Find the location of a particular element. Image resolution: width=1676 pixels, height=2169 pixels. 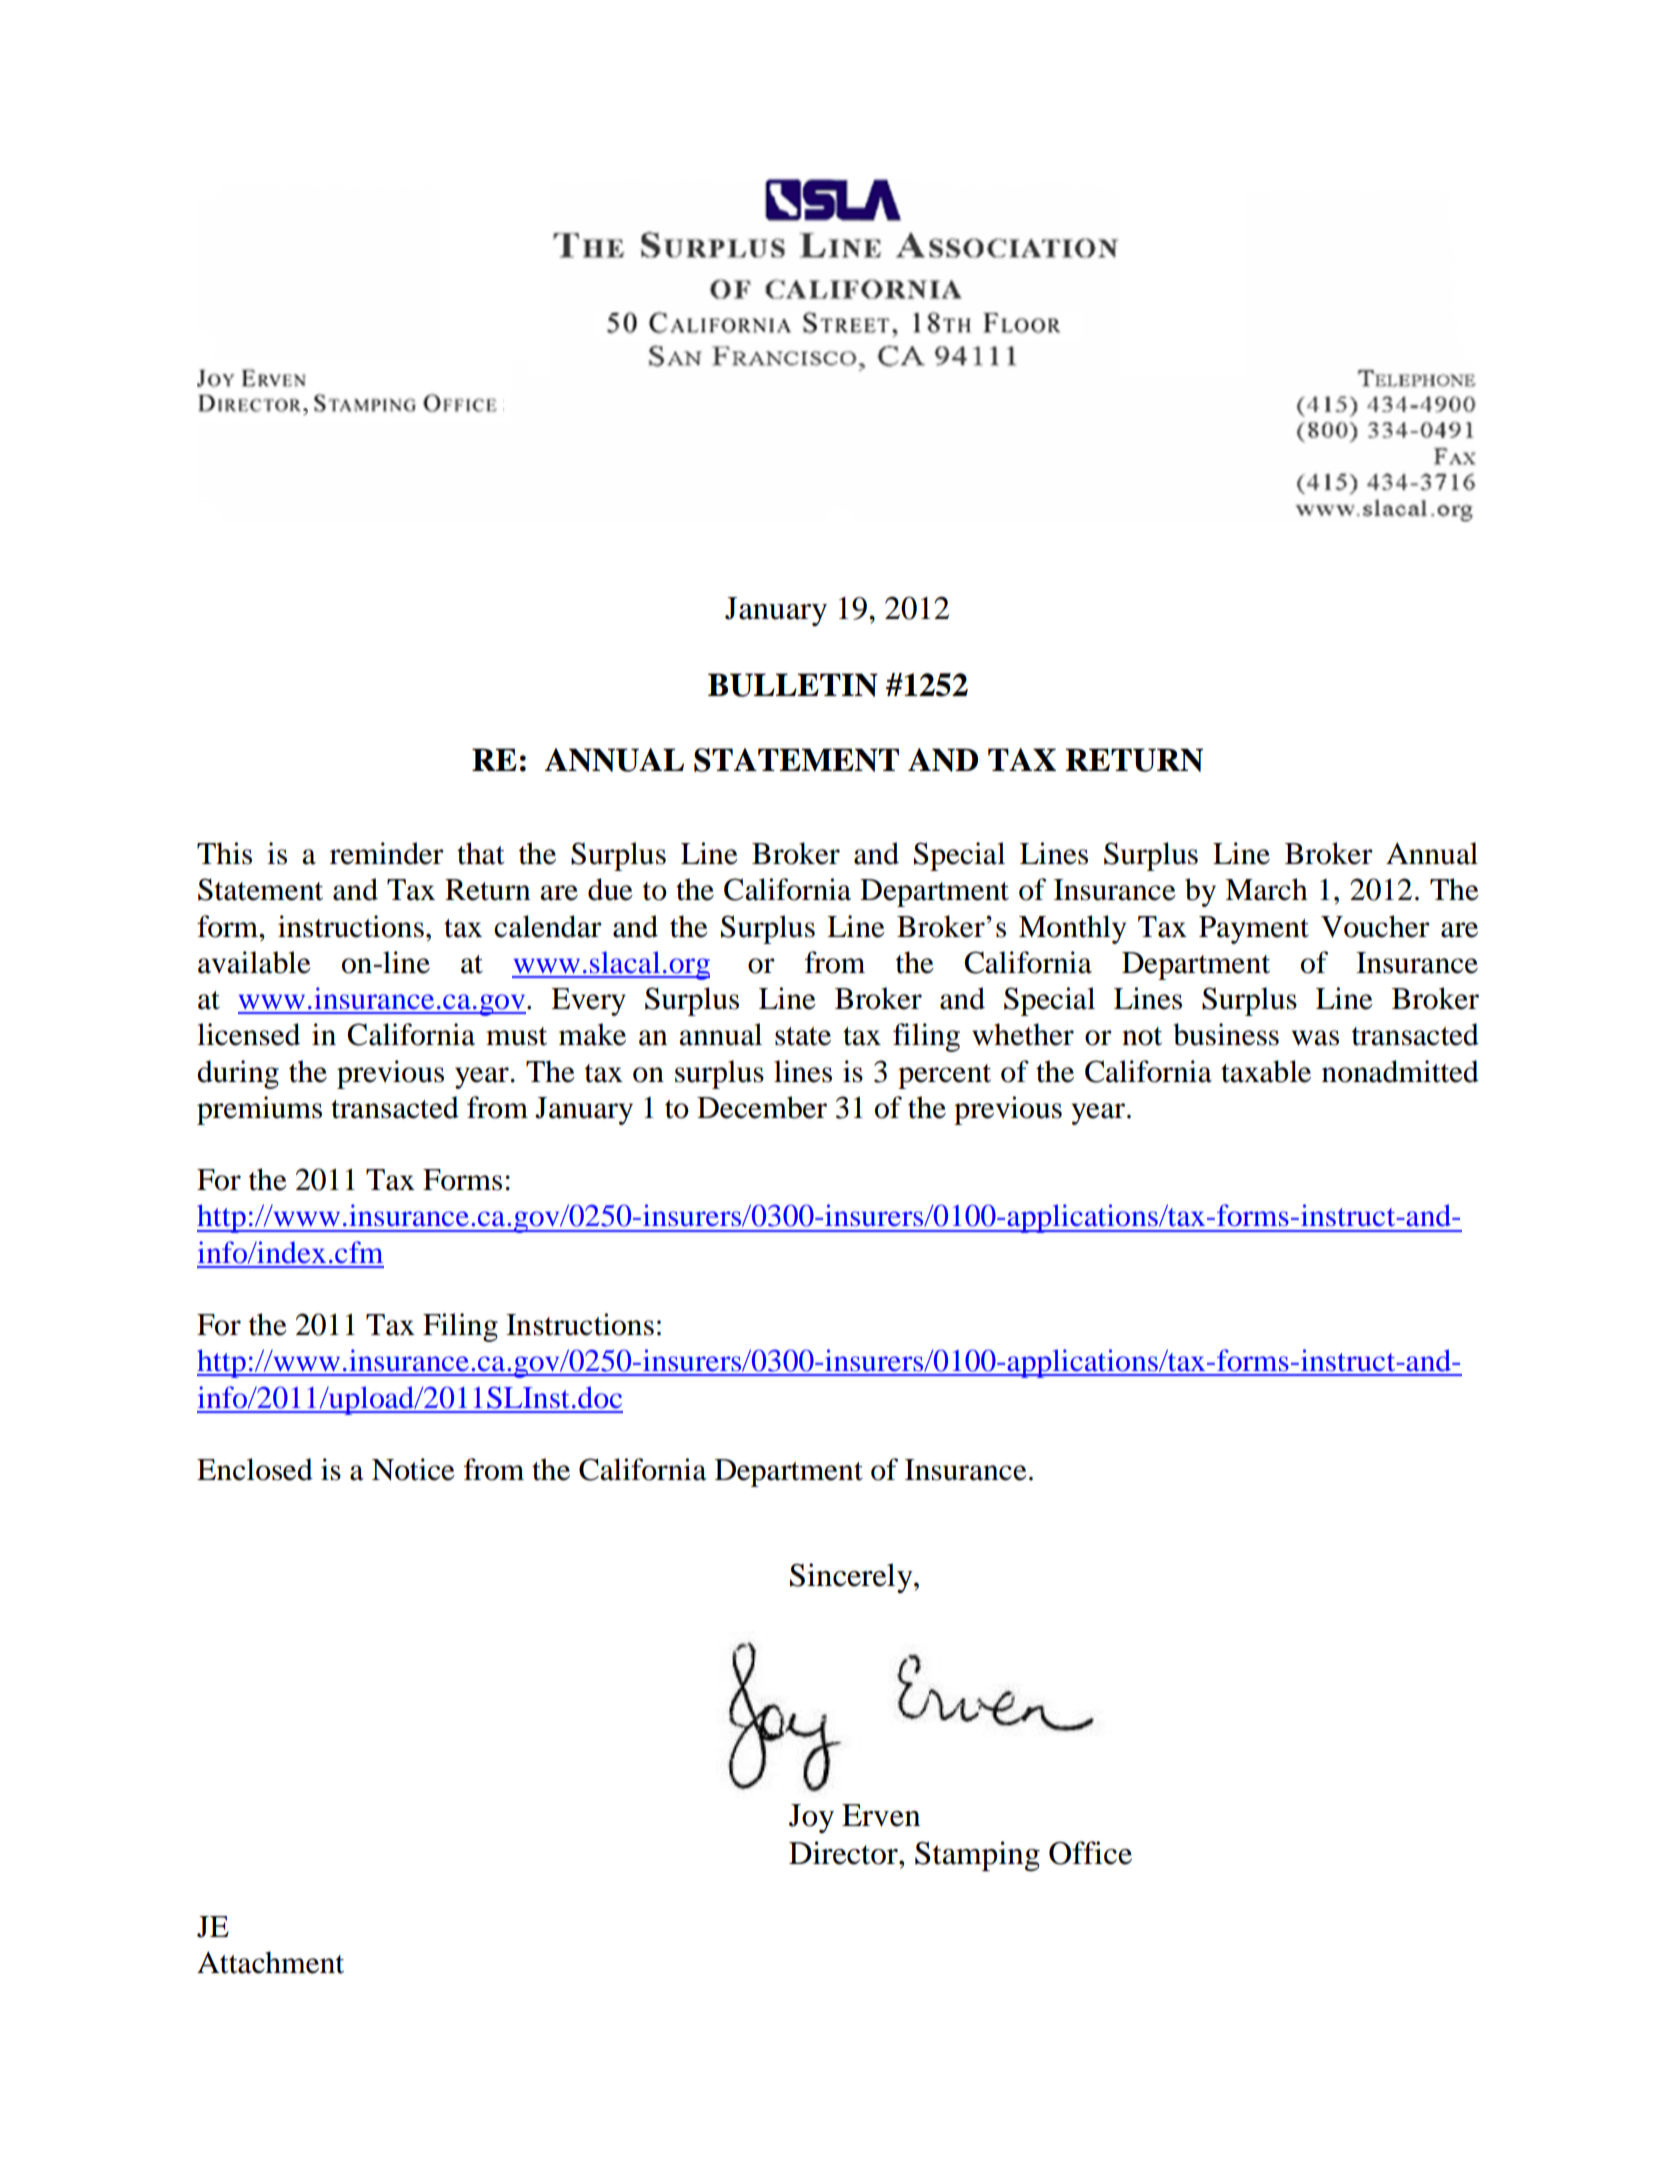

March is located at coordinates (1266, 889).
